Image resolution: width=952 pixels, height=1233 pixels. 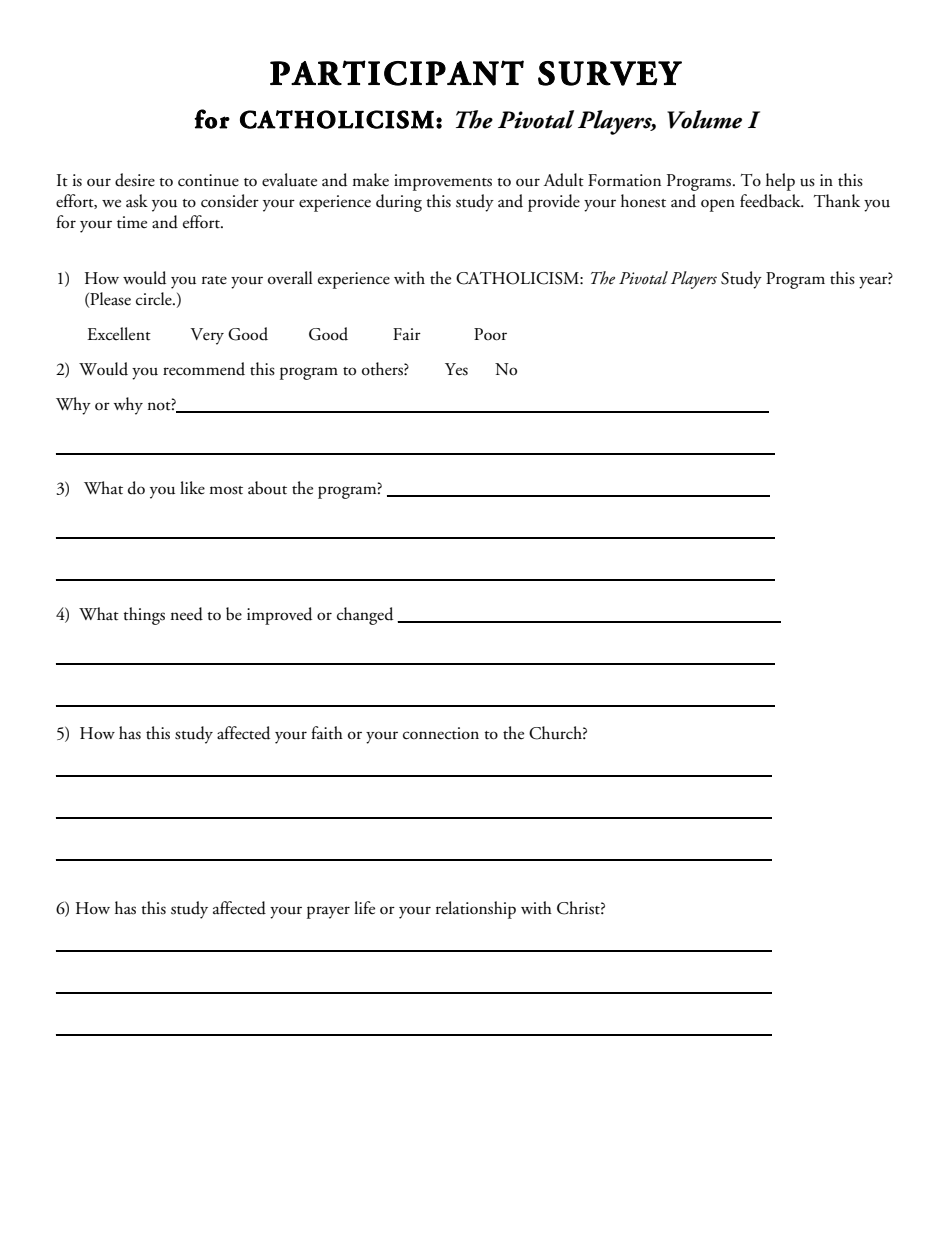 What do you see at coordinates (214, 280) in the screenshot?
I see `rate` at bounding box center [214, 280].
